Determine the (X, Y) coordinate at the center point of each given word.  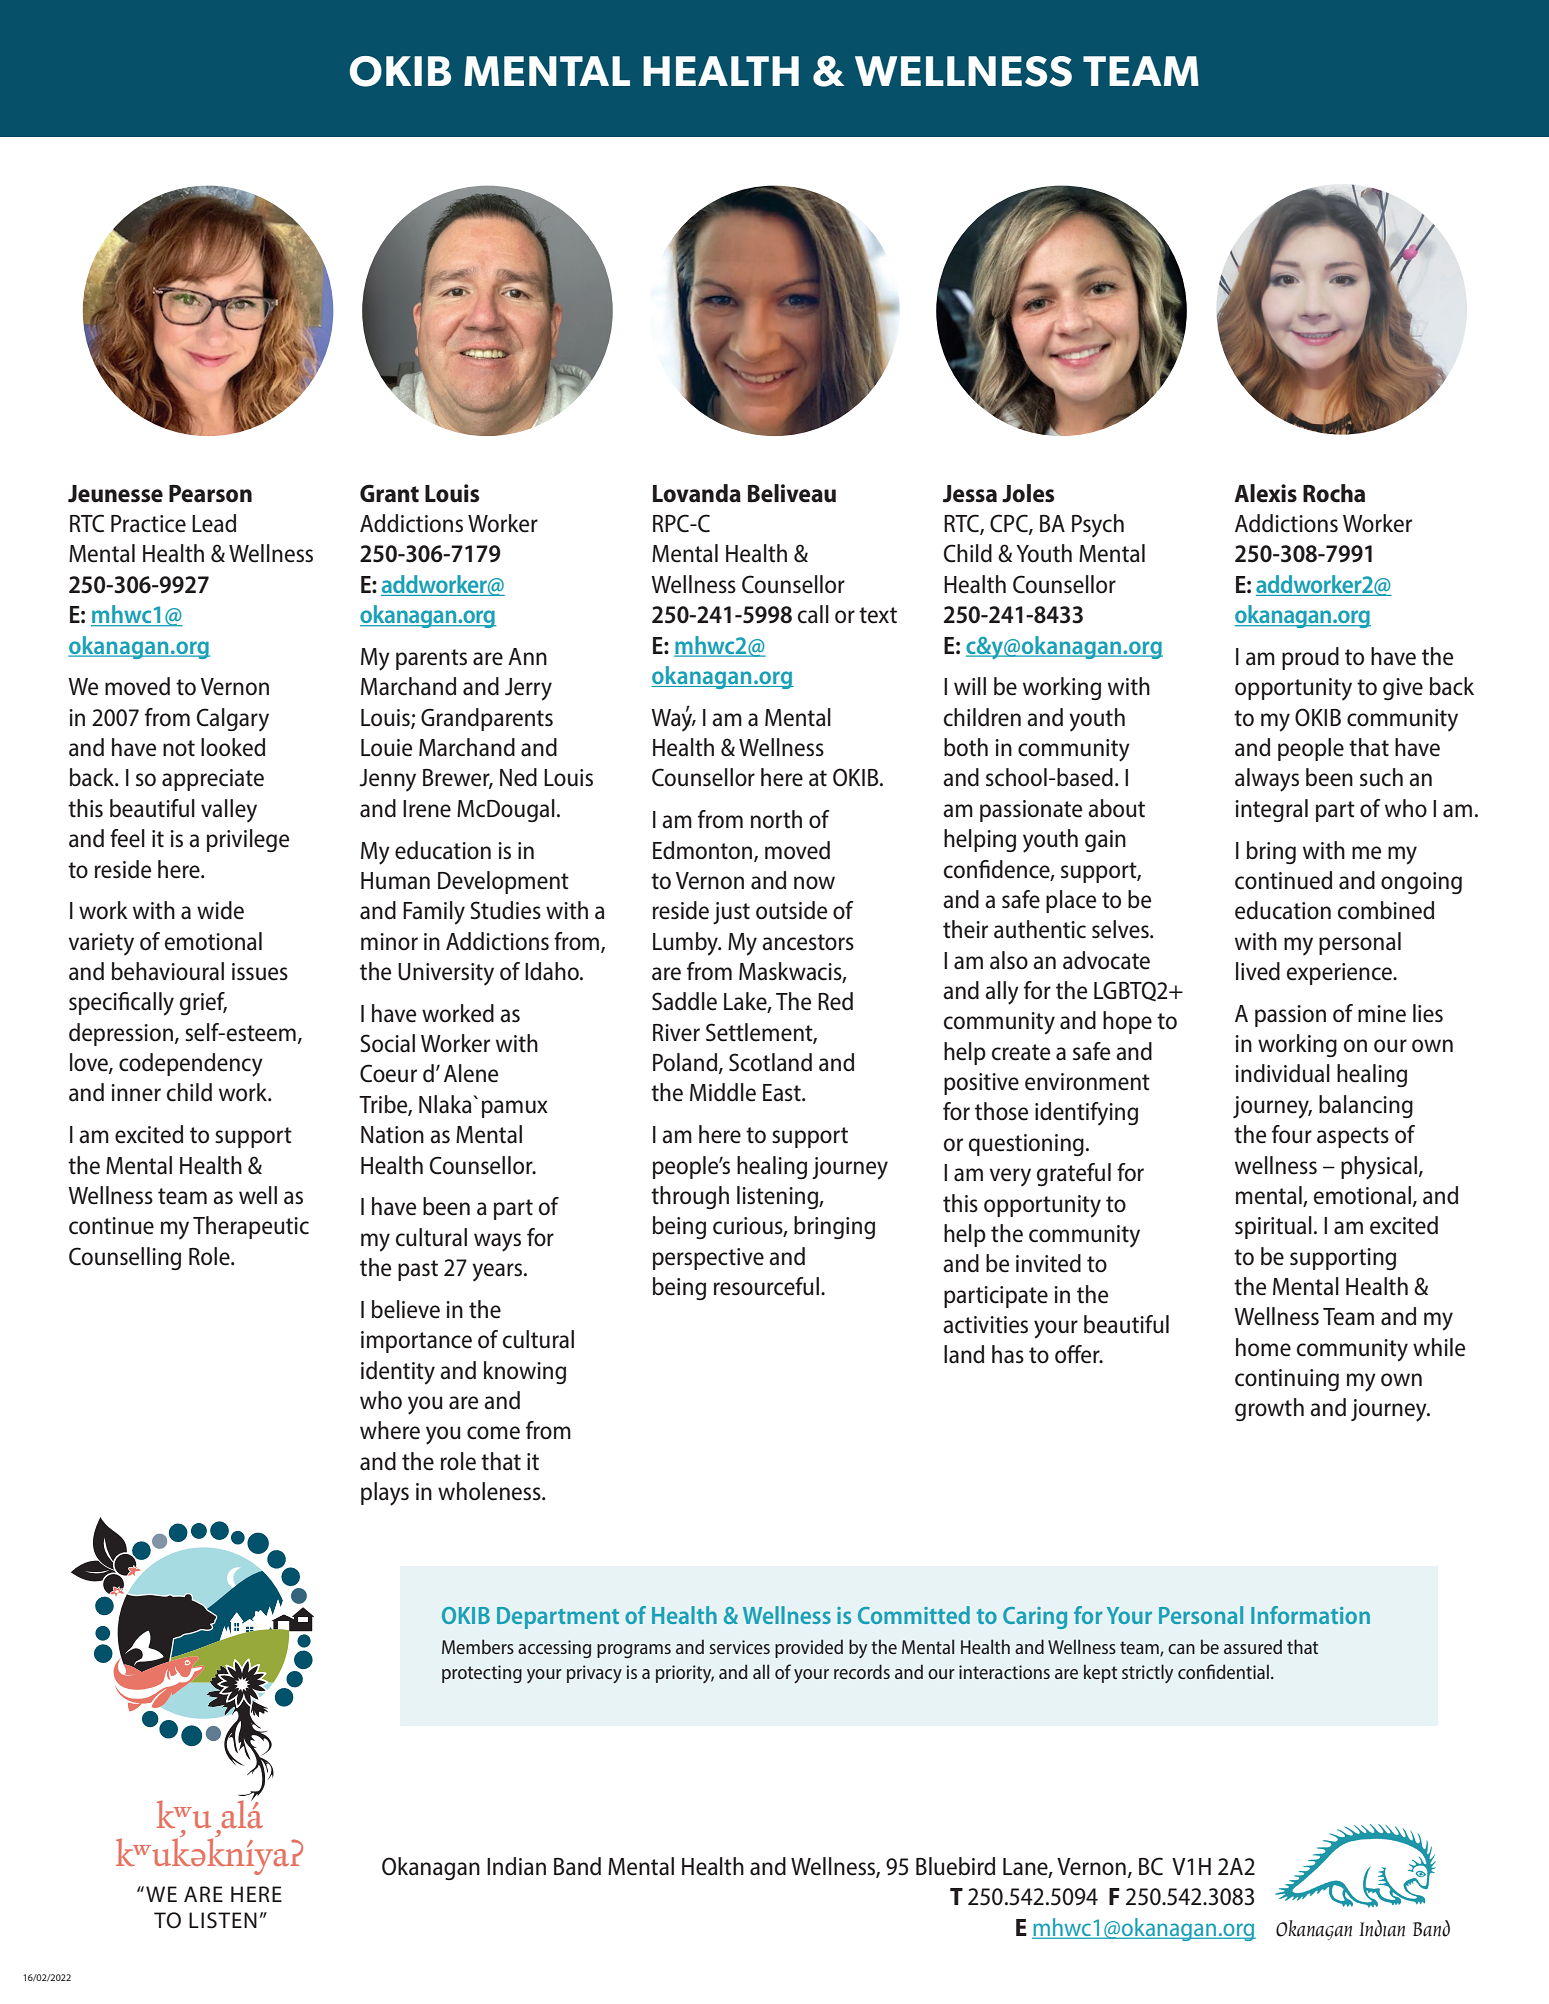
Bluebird (955, 1866)
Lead (214, 523)
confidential (1223, 1671)
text (878, 615)
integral (1271, 810)
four (1292, 1134)
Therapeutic (251, 1227)
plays (385, 1494)
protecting (482, 1674)
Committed (914, 1615)
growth (1269, 1409)
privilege (248, 840)
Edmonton (704, 851)
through (690, 1197)
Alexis (1265, 493)
